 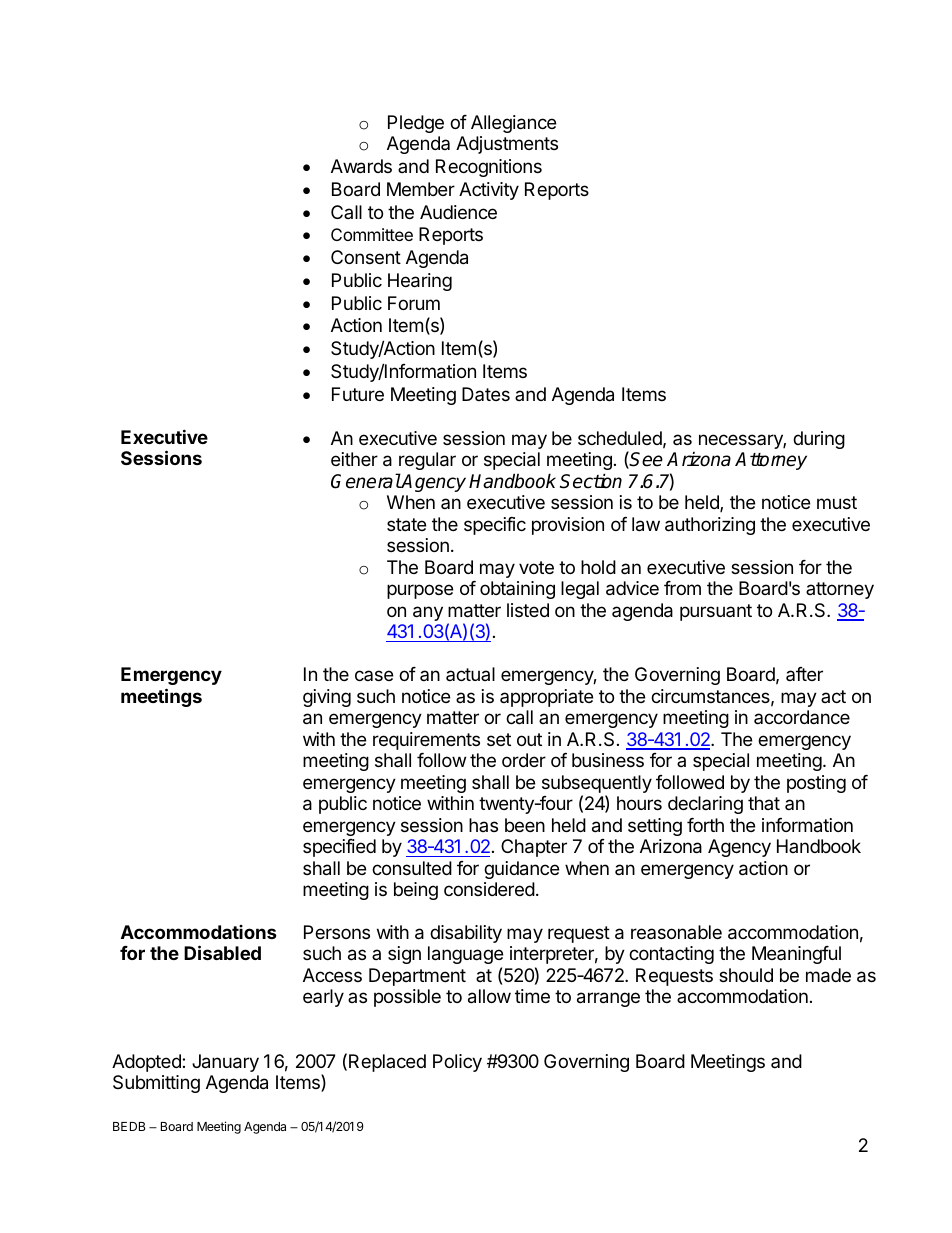 What do you see at coordinates (513, 124) in the screenshot?
I see `Allegiance` at bounding box center [513, 124].
